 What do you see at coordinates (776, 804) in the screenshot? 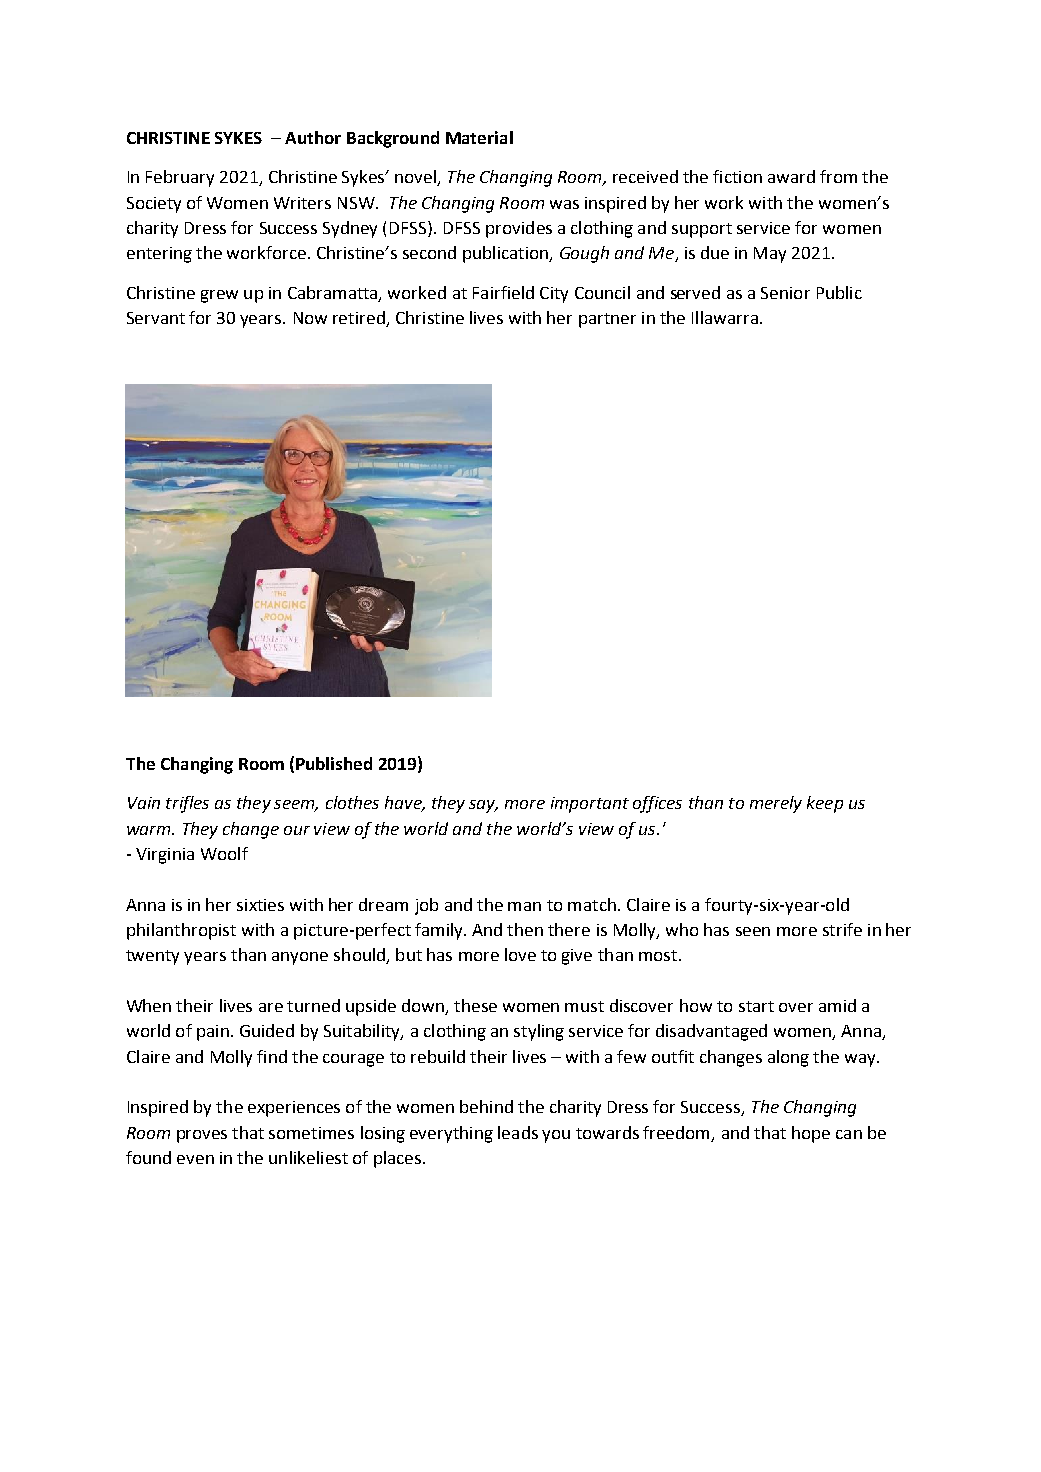
I see `merely` at bounding box center [776, 804].
